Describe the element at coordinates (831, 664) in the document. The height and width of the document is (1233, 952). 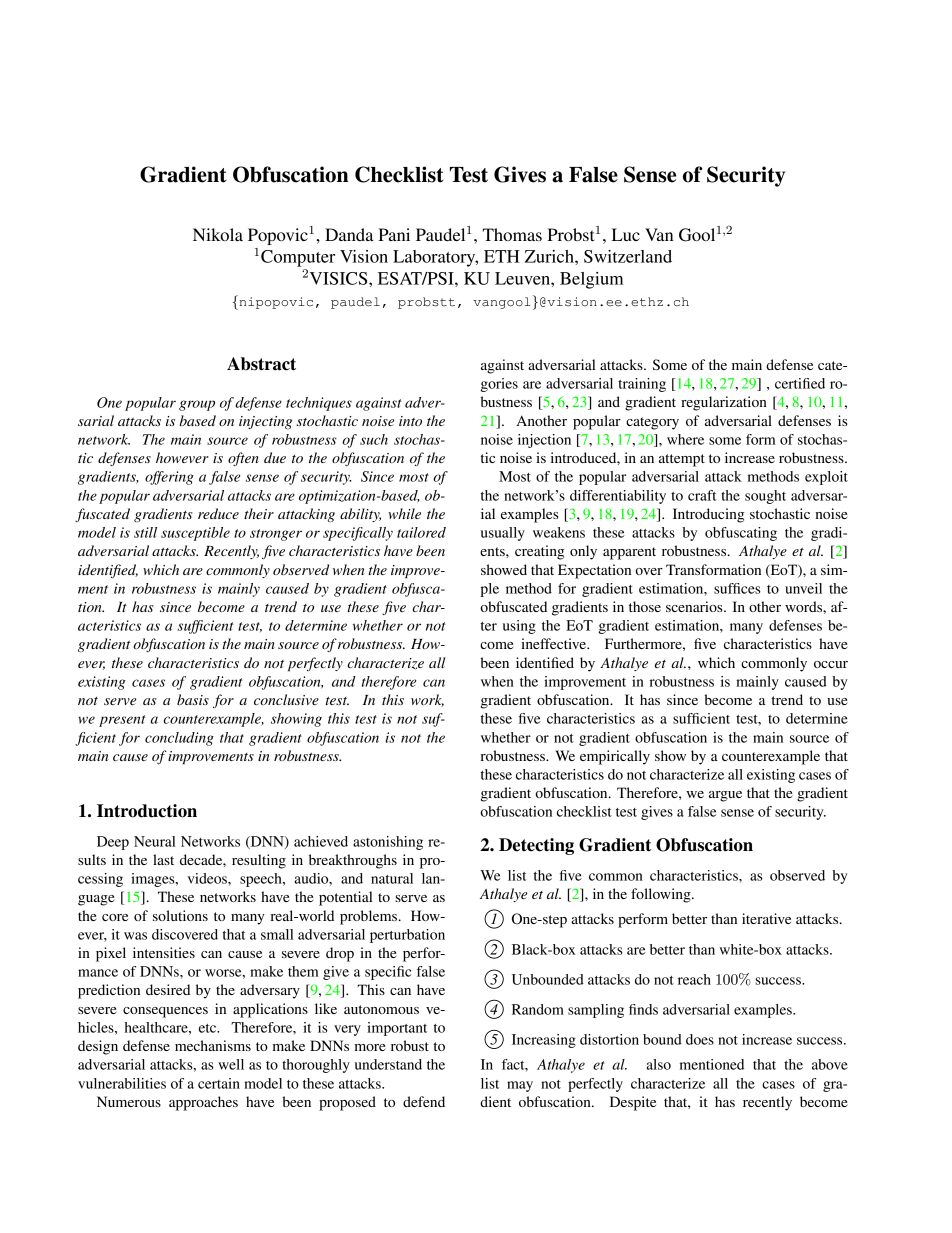
I see `occur` at that location.
